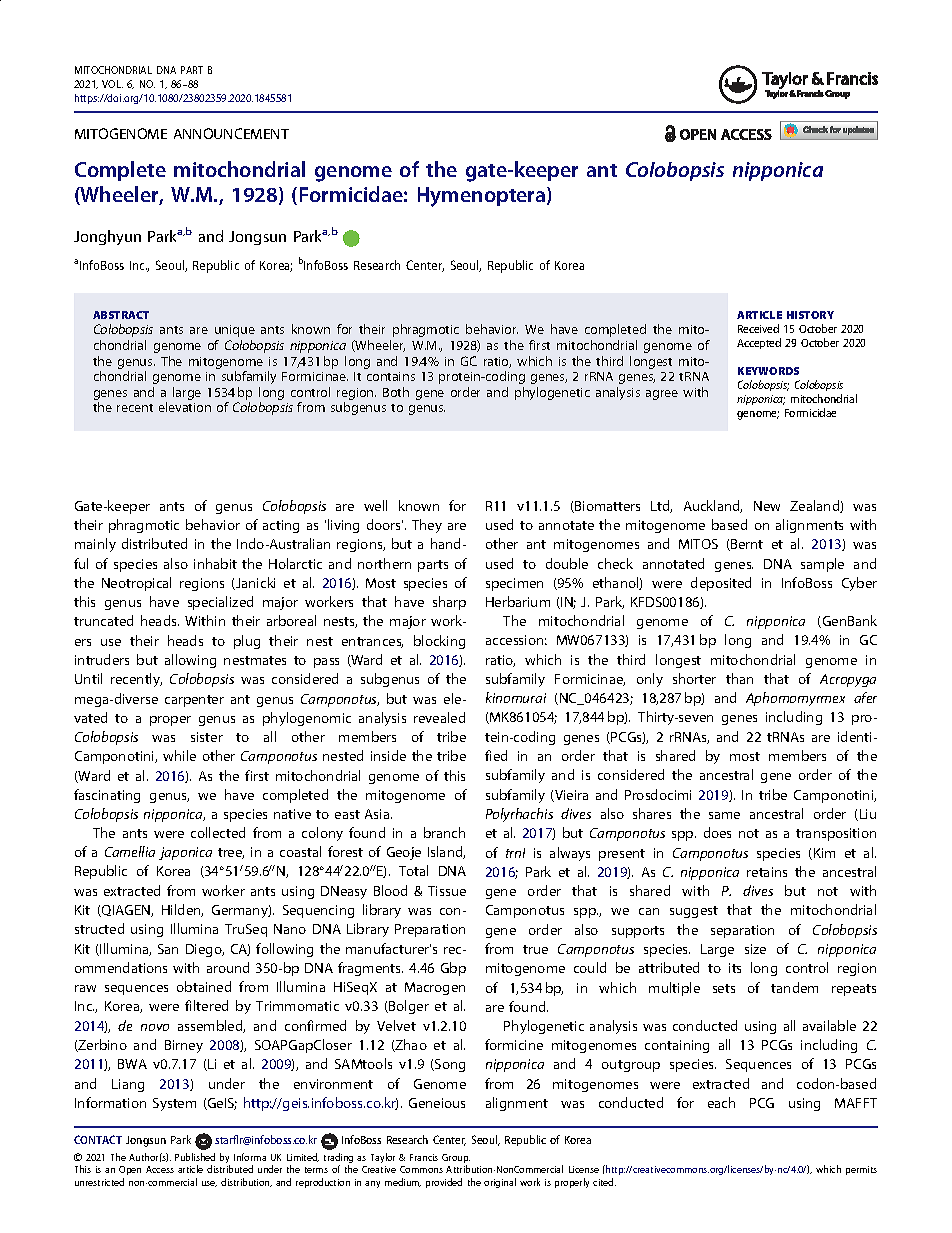 This screenshot has height=1233, width=952. Describe the element at coordinates (810, 315) in the screenshot. I see `HISTORY` at that location.
